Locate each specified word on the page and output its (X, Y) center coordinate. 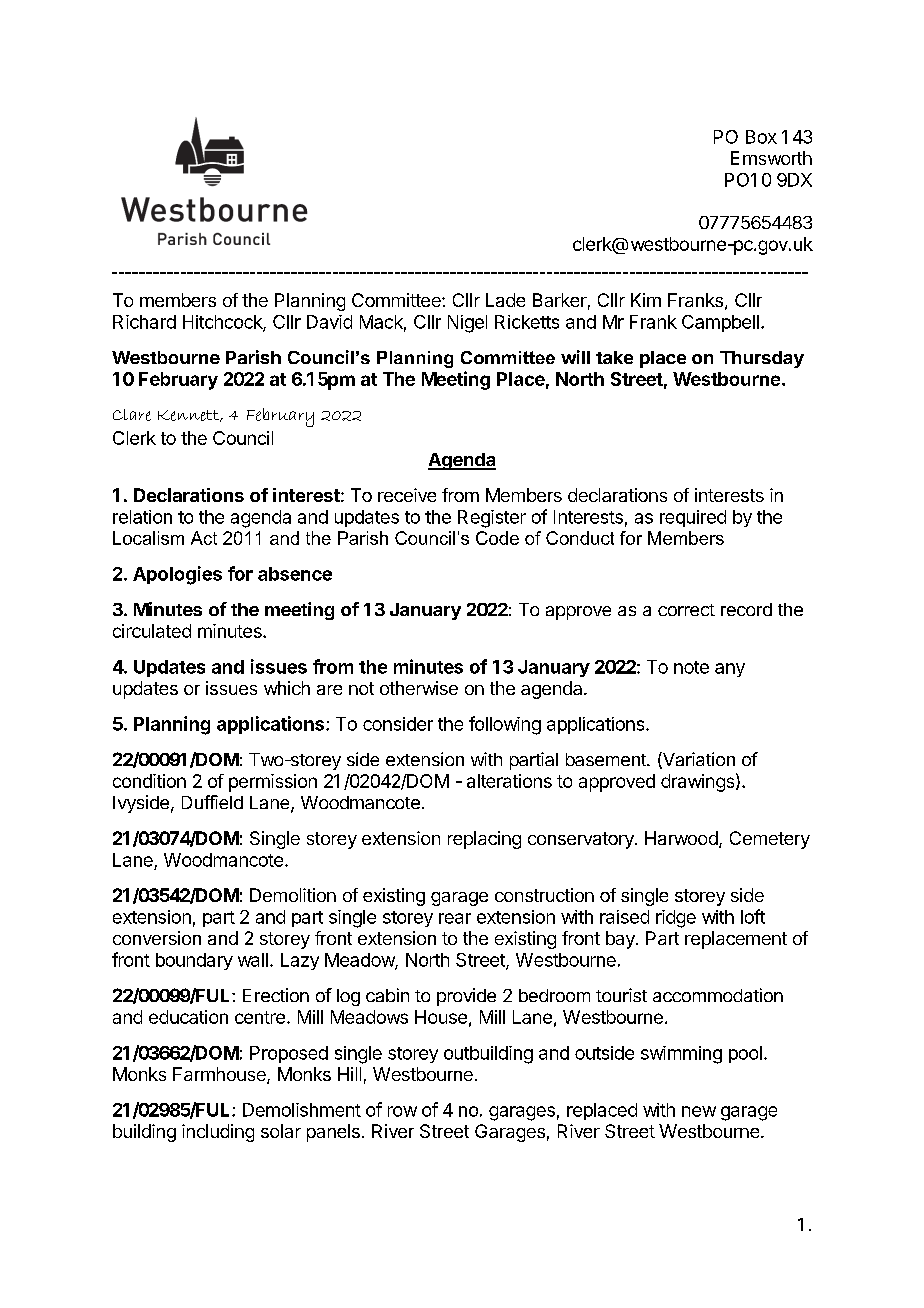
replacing (484, 840)
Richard (144, 322)
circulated (152, 631)
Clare (132, 415)
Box (761, 137)
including (218, 1133)
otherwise (419, 688)
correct (686, 610)
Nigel (467, 324)
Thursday (762, 359)
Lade (505, 300)
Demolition (293, 895)
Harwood (681, 838)
